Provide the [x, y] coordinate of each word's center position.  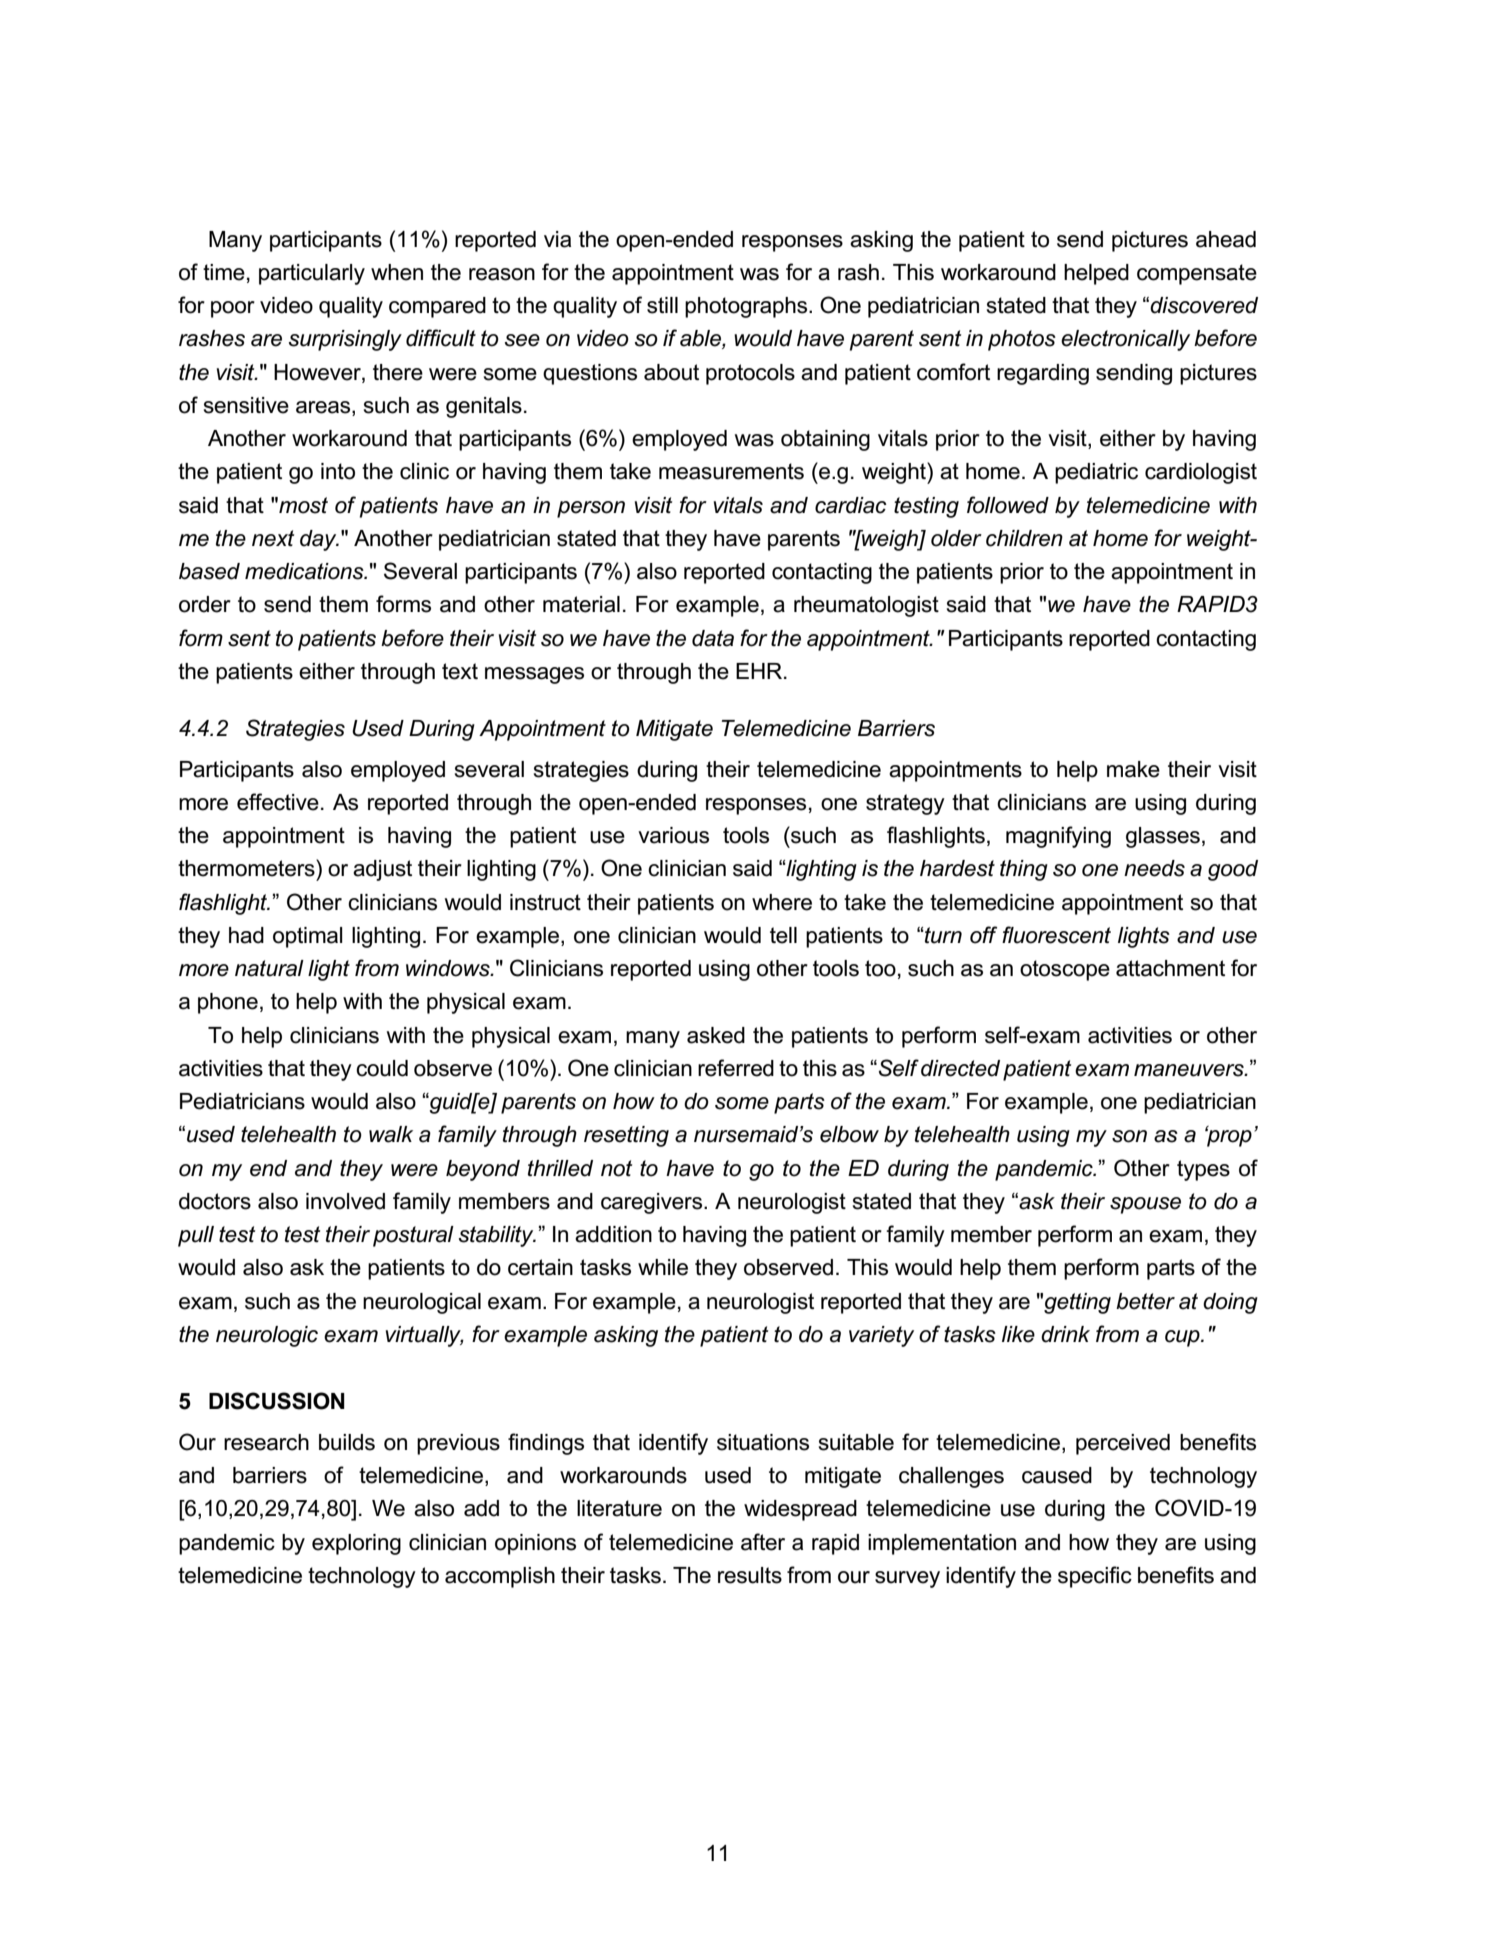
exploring [356, 1544]
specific [1095, 1577]
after [763, 1542]
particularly [312, 274]
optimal [308, 937]
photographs [747, 307]
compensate [1197, 274]
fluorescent [1056, 935]
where [782, 902]
